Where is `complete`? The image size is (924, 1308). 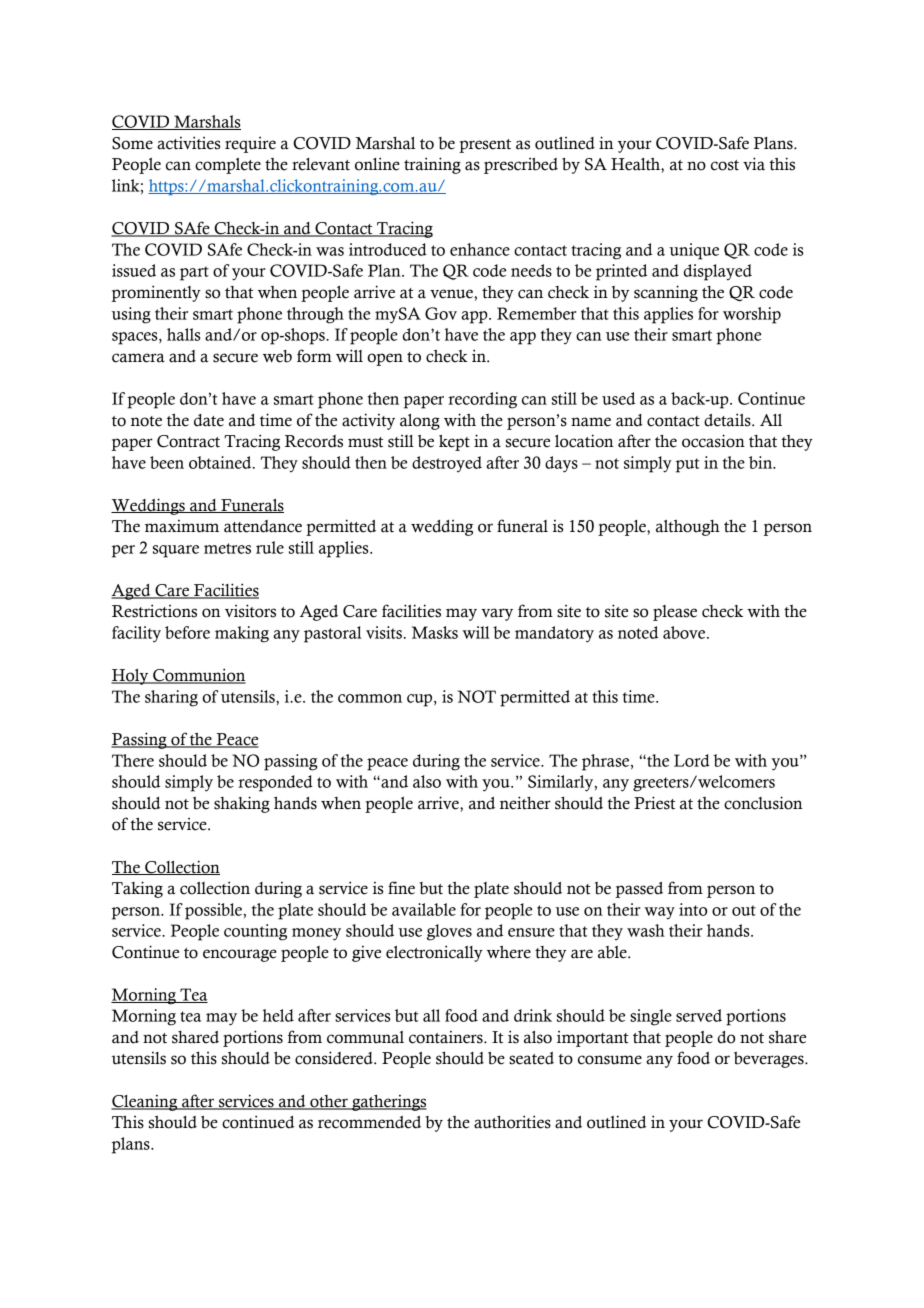
complete is located at coordinates (228, 166).
